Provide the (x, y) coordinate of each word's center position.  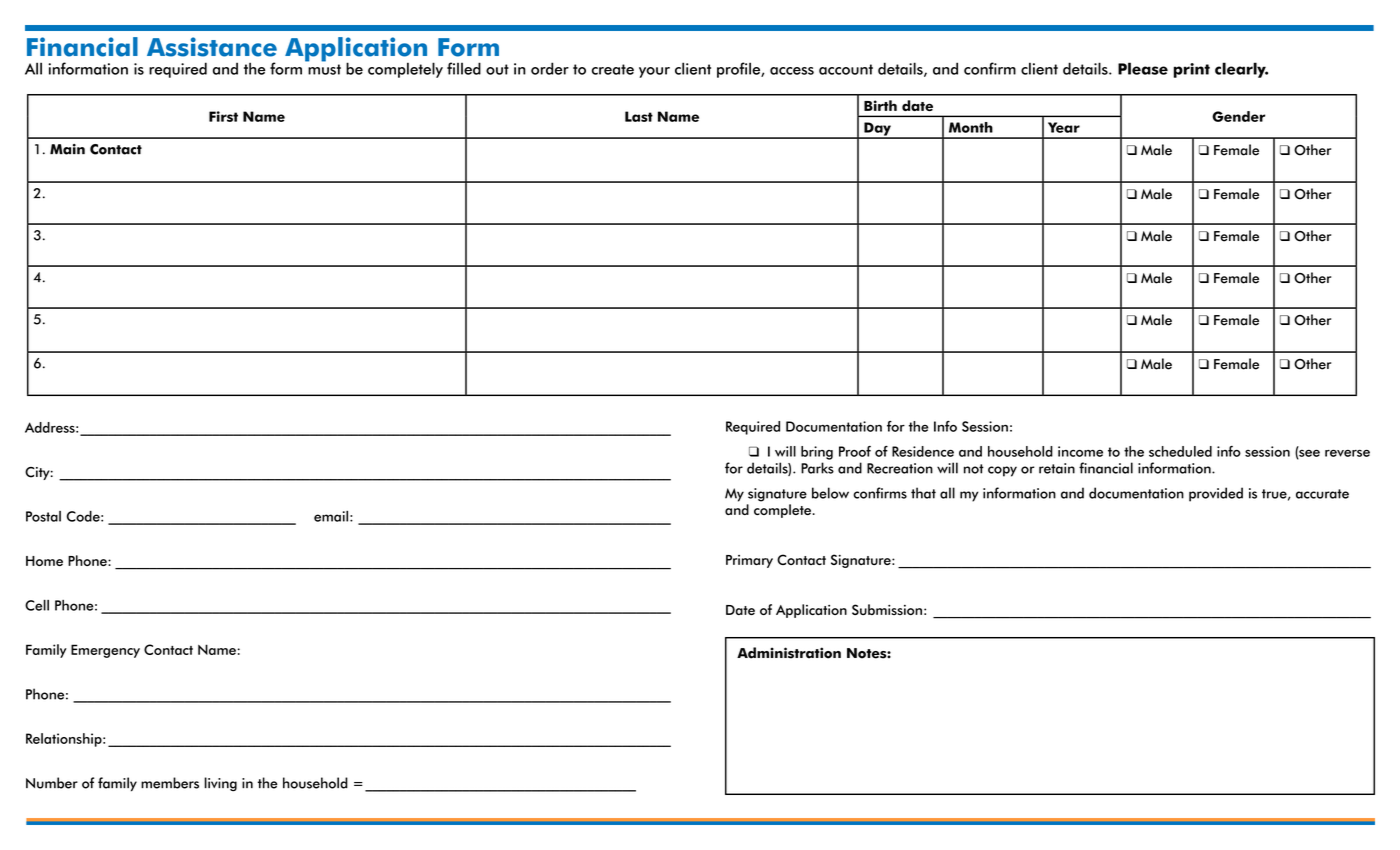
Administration (789, 653)
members (170, 783)
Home (44, 561)
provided (1216, 494)
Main (67, 149)
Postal (43, 516)
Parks (817, 468)
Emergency (105, 651)
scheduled (1180, 451)
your (654, 72)
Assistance (212, 47)
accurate (1322, 494)
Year (1064, 127)
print (1192, 70)
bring (817, 453)
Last (639, 116)
